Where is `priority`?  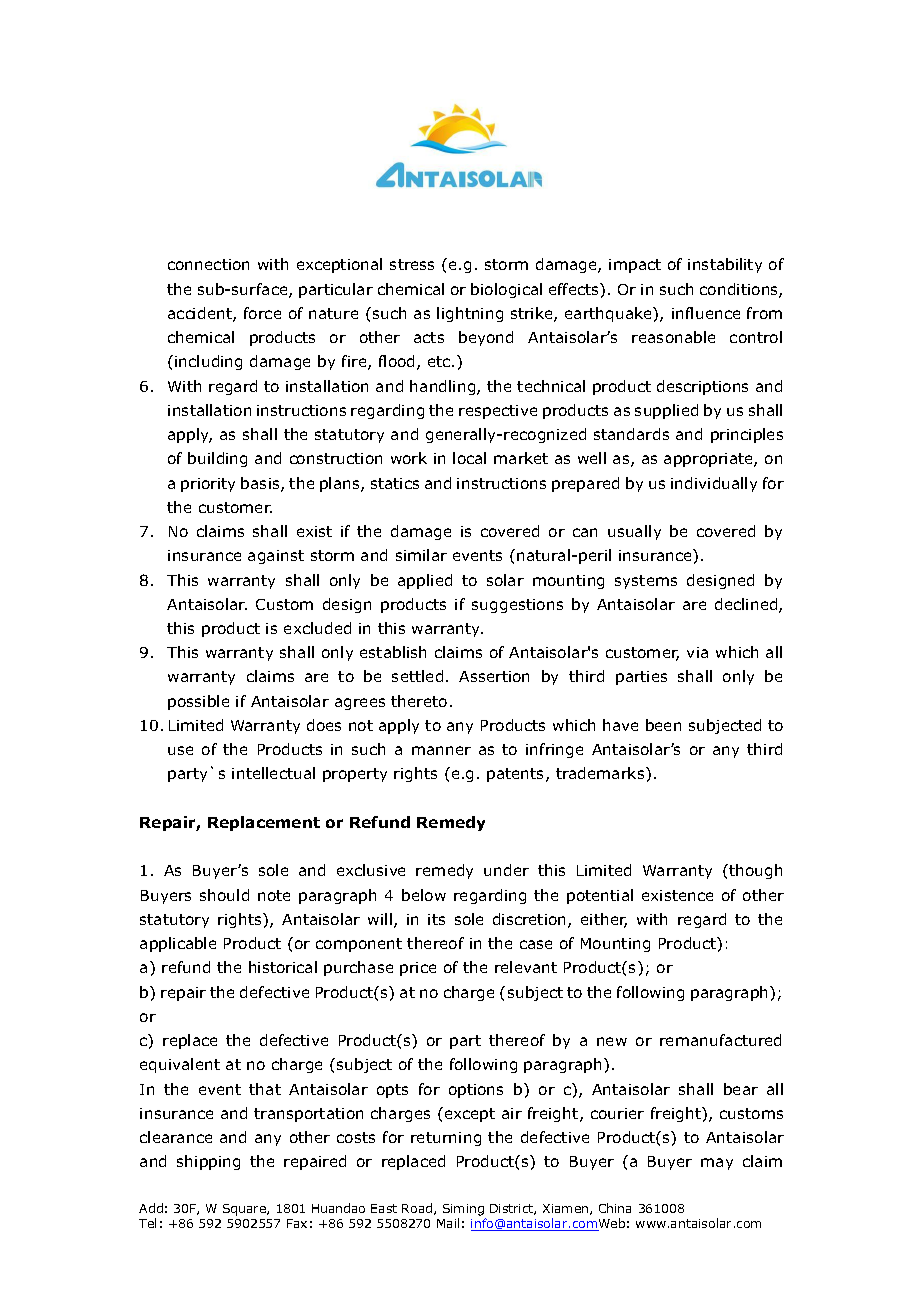 priority is located at coordinates (208, 485).
